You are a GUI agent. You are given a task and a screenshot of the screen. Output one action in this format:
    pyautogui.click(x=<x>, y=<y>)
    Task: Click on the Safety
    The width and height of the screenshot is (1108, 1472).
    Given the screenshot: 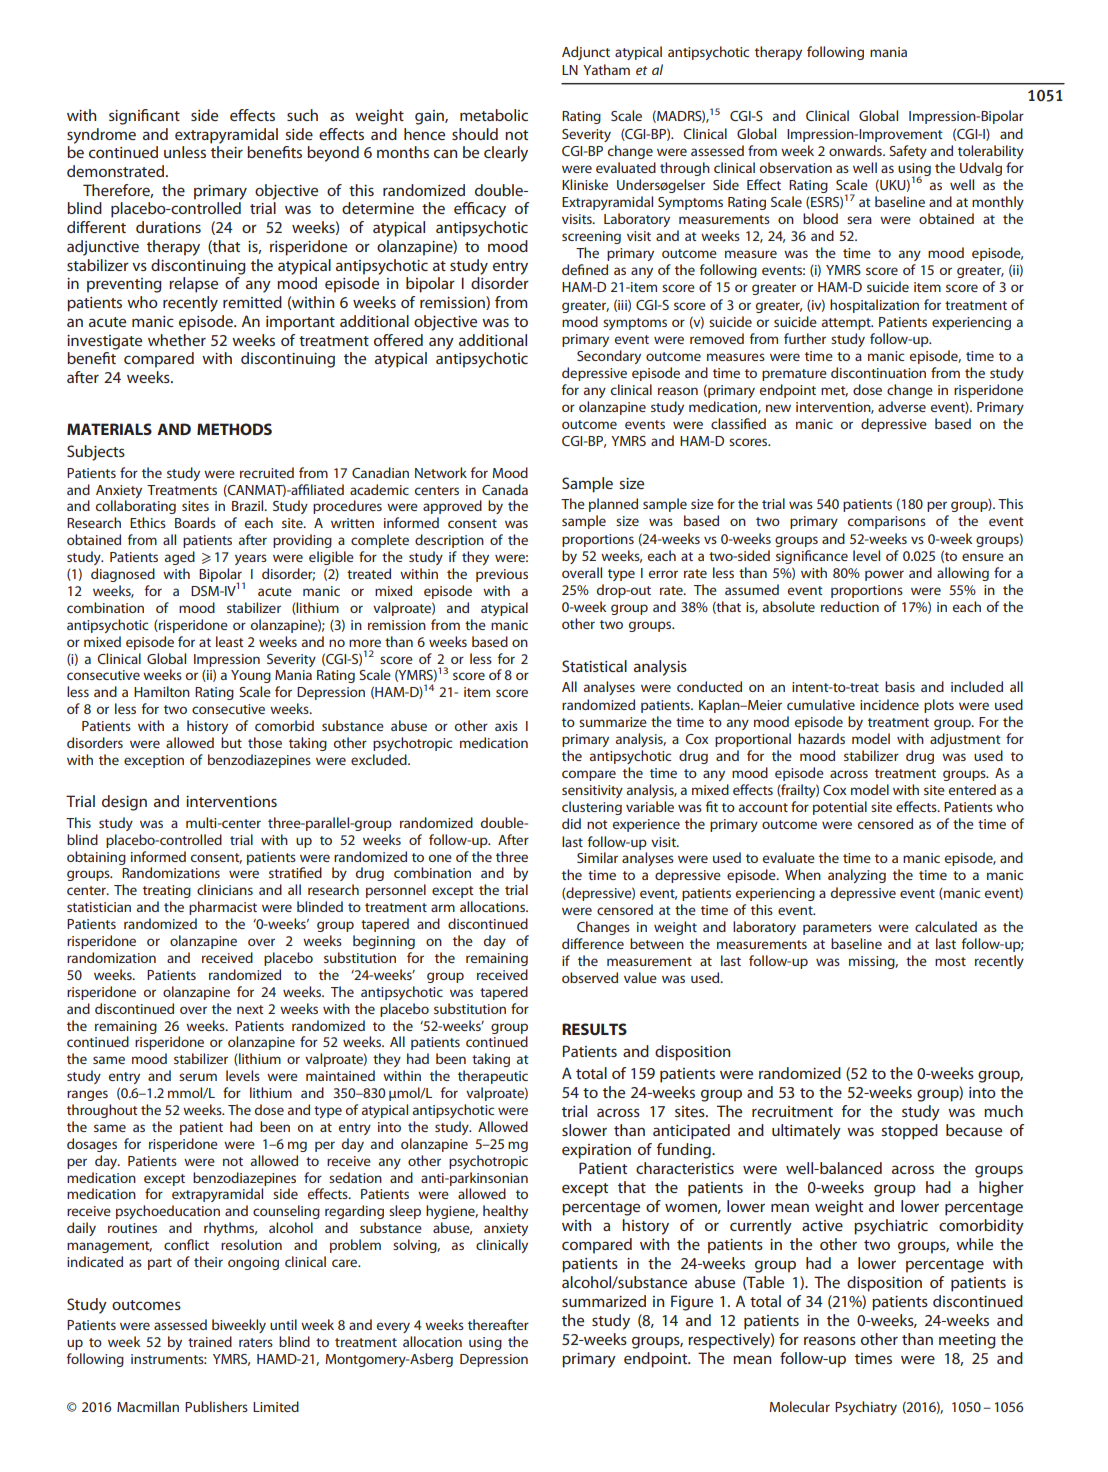 What is the action you would take?
    pyautogui.click(x=908, y=152)
